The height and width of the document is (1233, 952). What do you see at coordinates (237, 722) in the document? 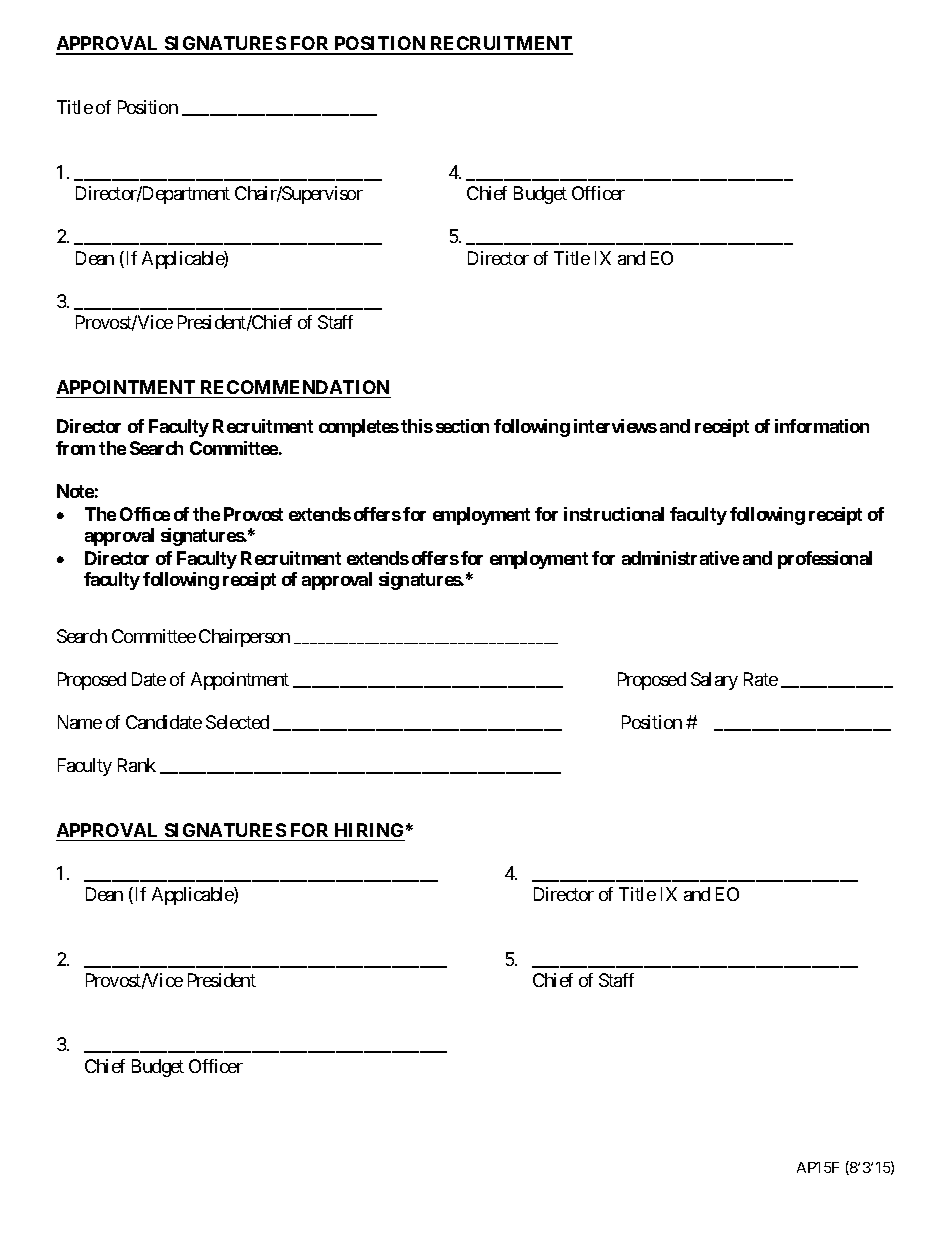
I see `Selected` at bounding box center [237, 722].
